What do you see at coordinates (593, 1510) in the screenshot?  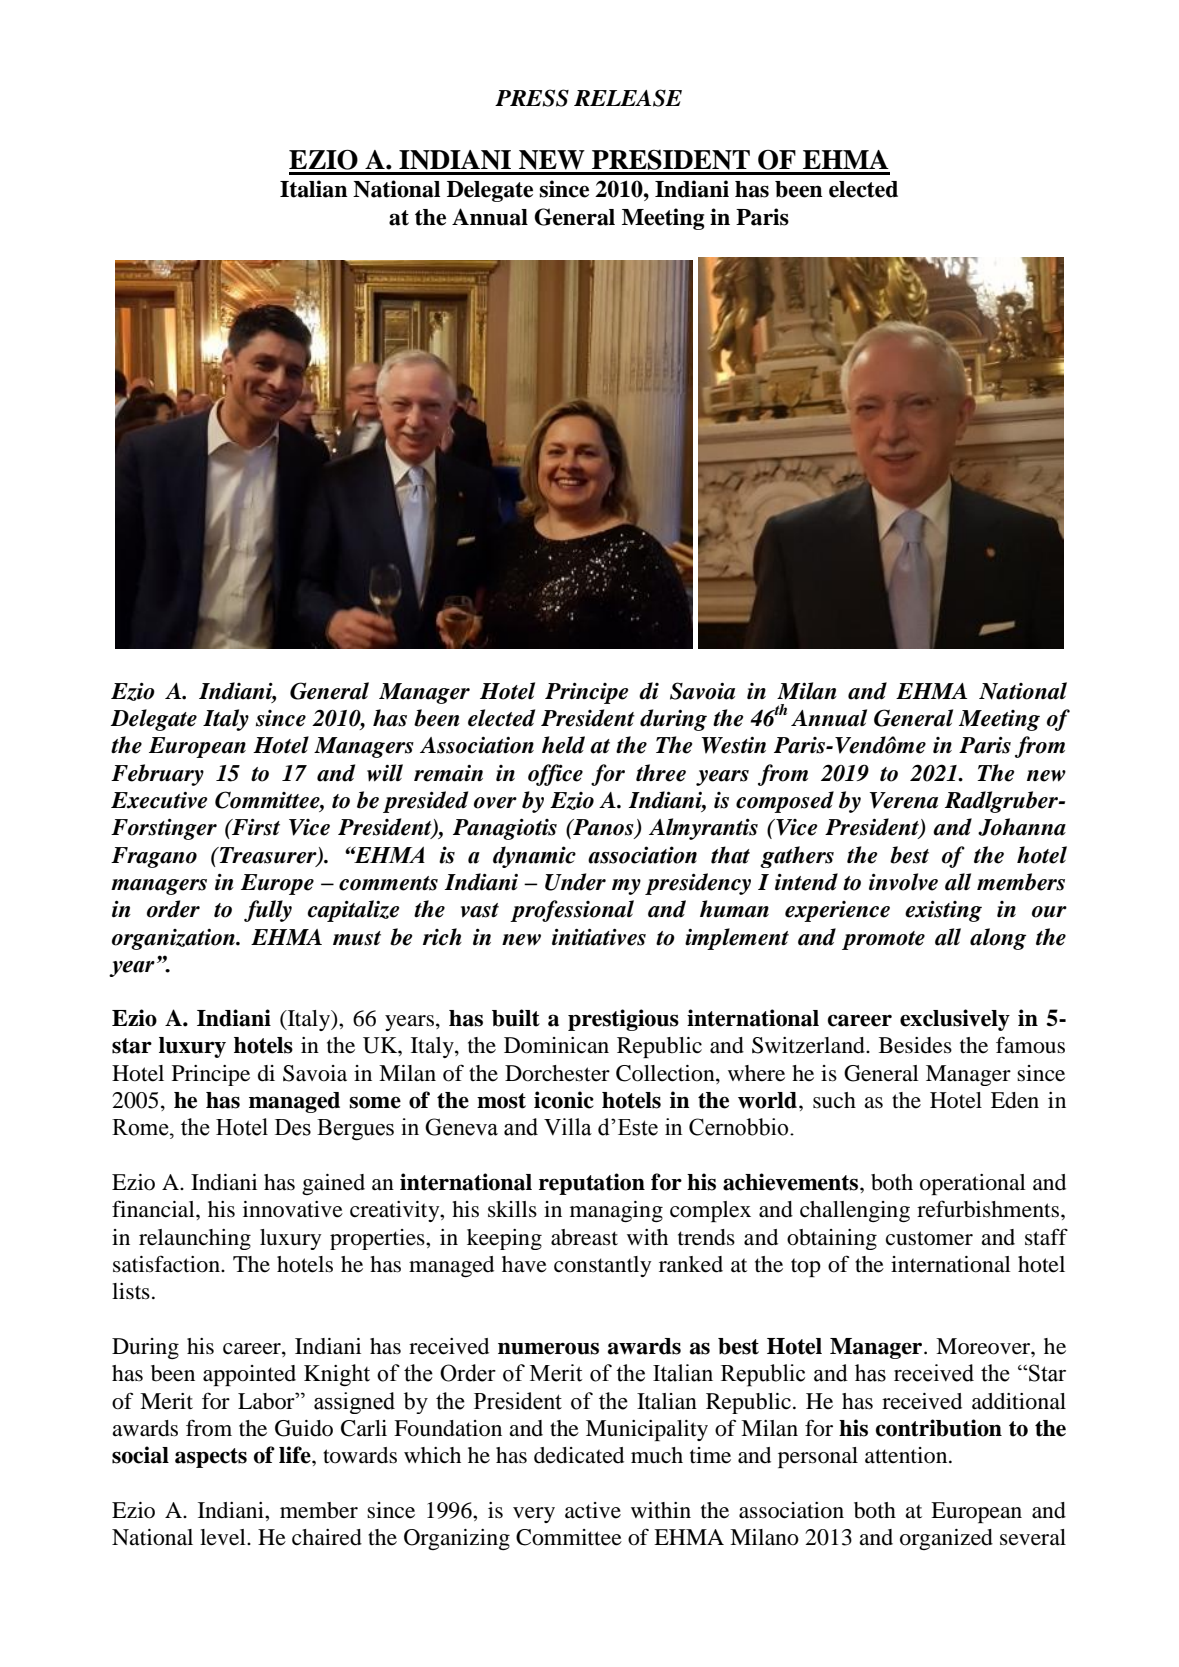 I see `active` at bounding box center [593, 1510].
